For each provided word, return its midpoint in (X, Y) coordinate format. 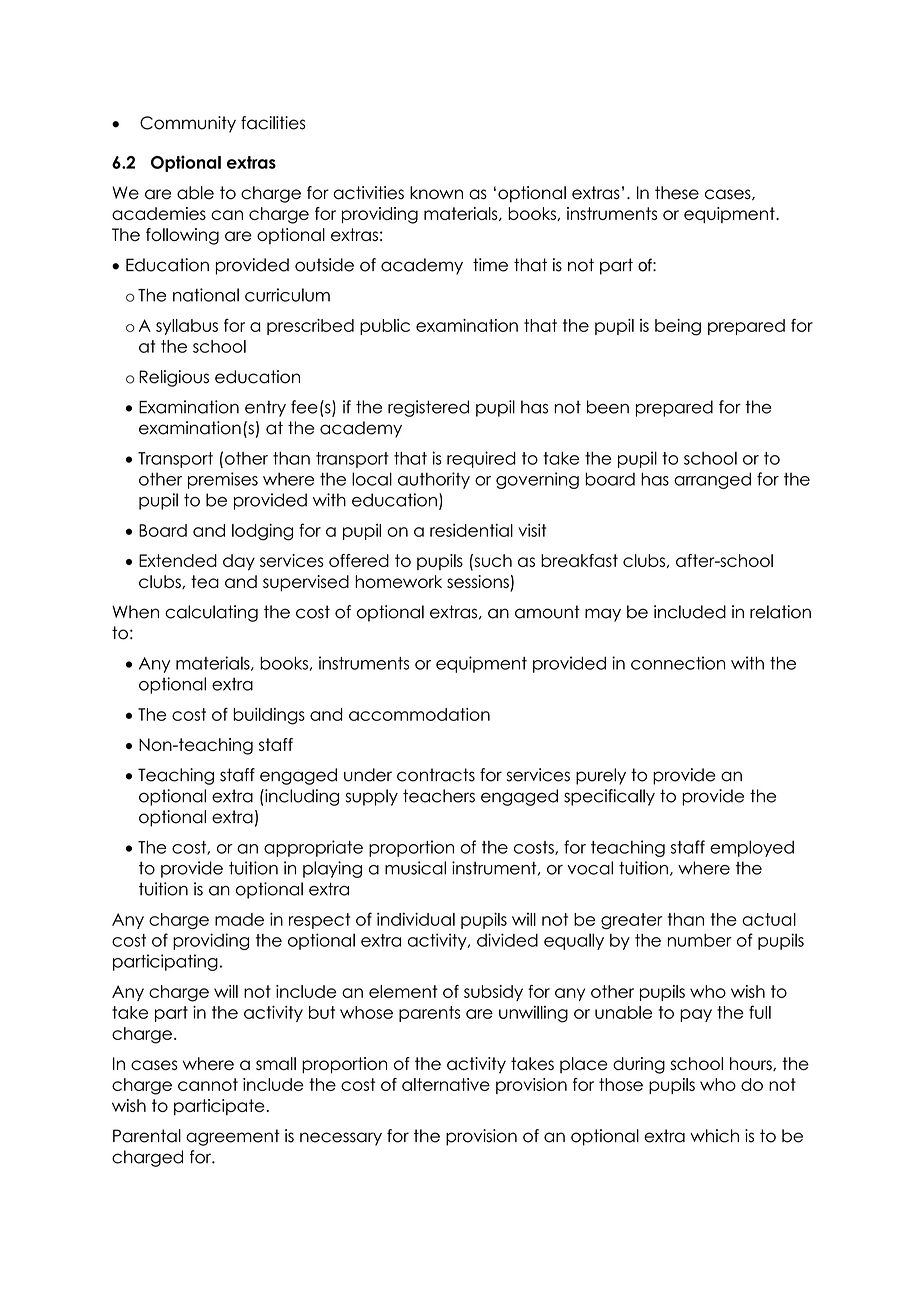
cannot (208, 1084)
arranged (712, 480)
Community (188, 124)
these (677, 193)
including (301, 797)
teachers (439, 796)
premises (223, 480)
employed (752, 848)
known (436, 193)
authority (434, 480)
